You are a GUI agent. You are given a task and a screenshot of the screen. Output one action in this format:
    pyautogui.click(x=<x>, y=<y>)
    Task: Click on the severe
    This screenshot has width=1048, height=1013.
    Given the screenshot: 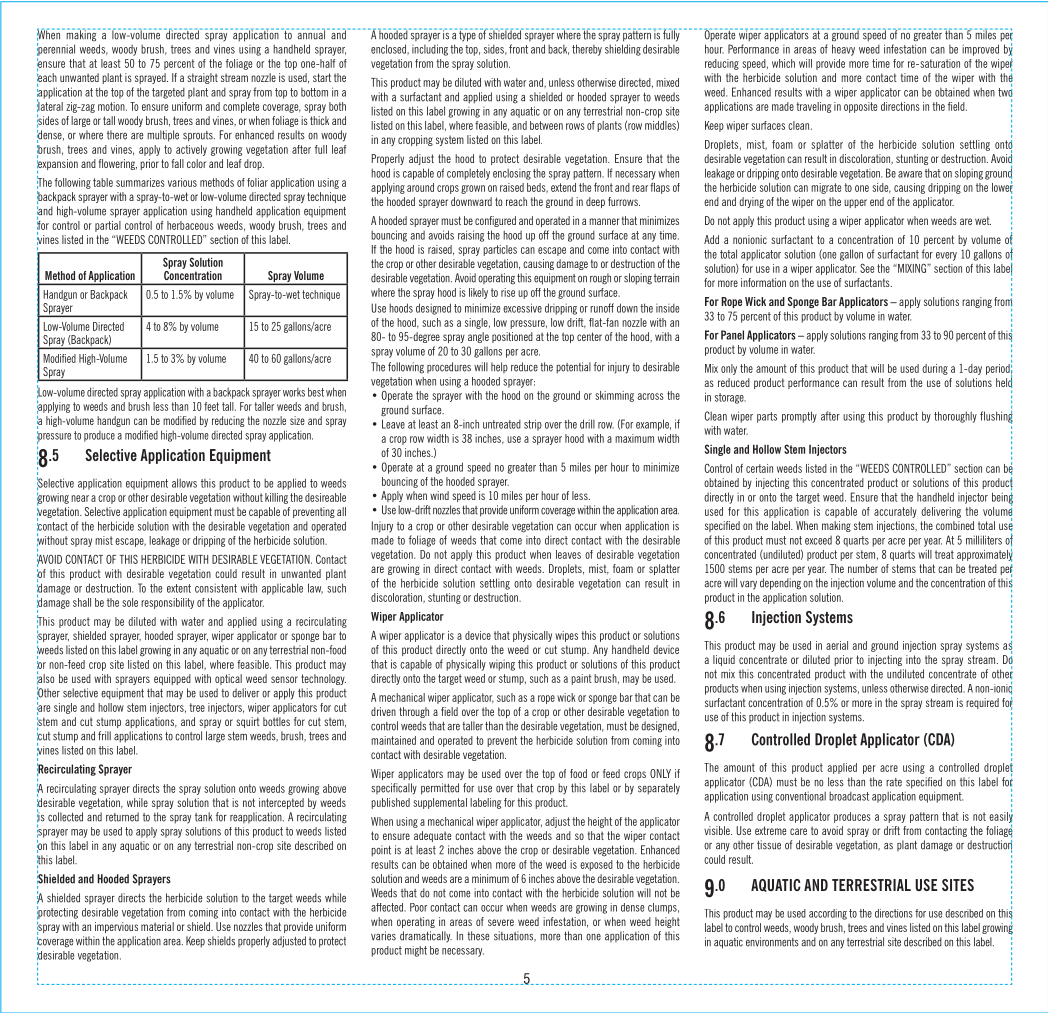 What is the action you would take?
    pyautogui.click(x=501, y=922)
